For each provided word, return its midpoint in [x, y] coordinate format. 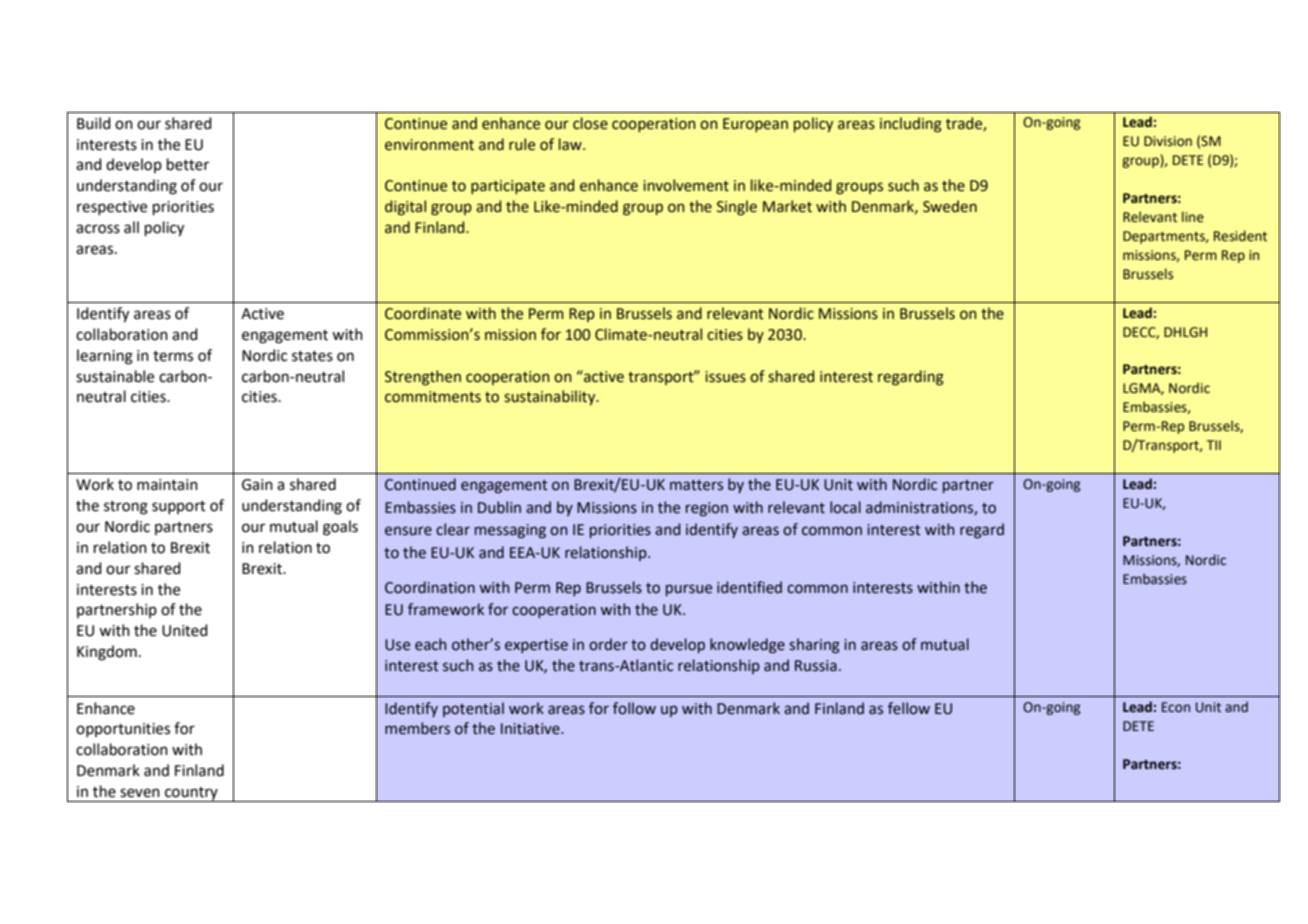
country [191, 794]
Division [1168, 141]
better [188, 164]
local [845, 507]
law [571, 144]
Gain [257, 485]
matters [696, 485]
